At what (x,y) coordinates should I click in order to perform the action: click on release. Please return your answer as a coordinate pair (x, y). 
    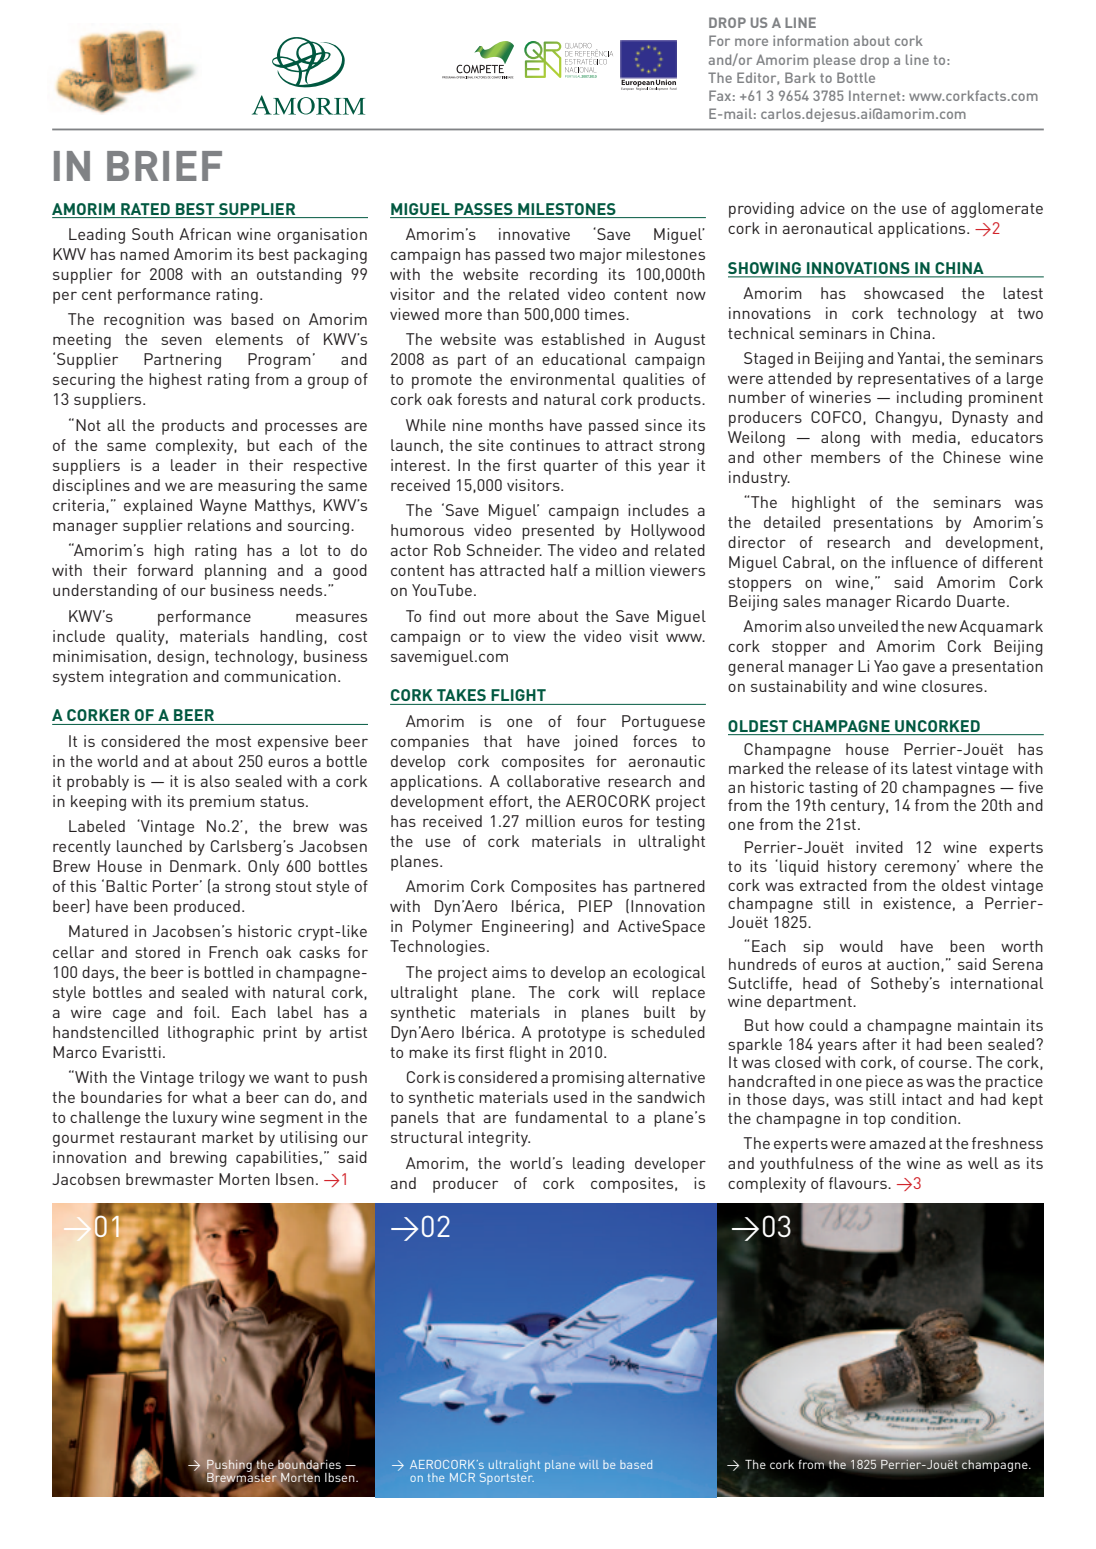
    Looking at the image, I should click on (842, 768).
